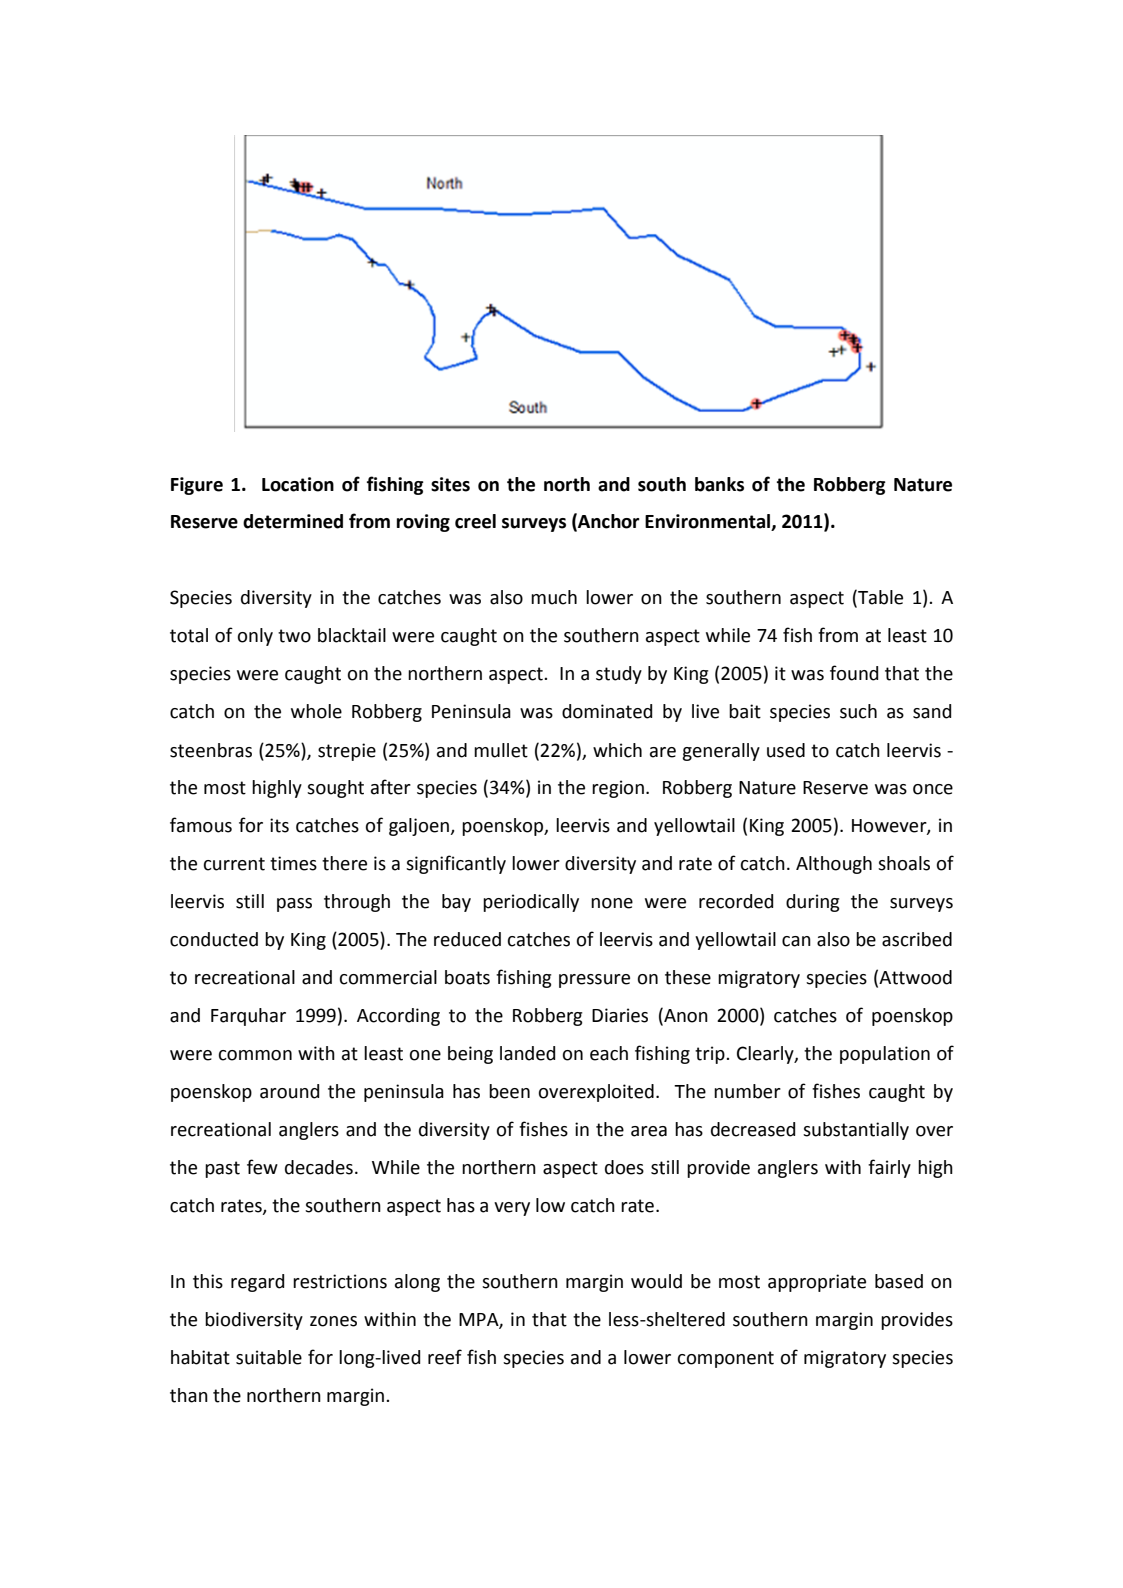 The image size is (1123, 1588). I want to click on whole, so click(316, 711).
